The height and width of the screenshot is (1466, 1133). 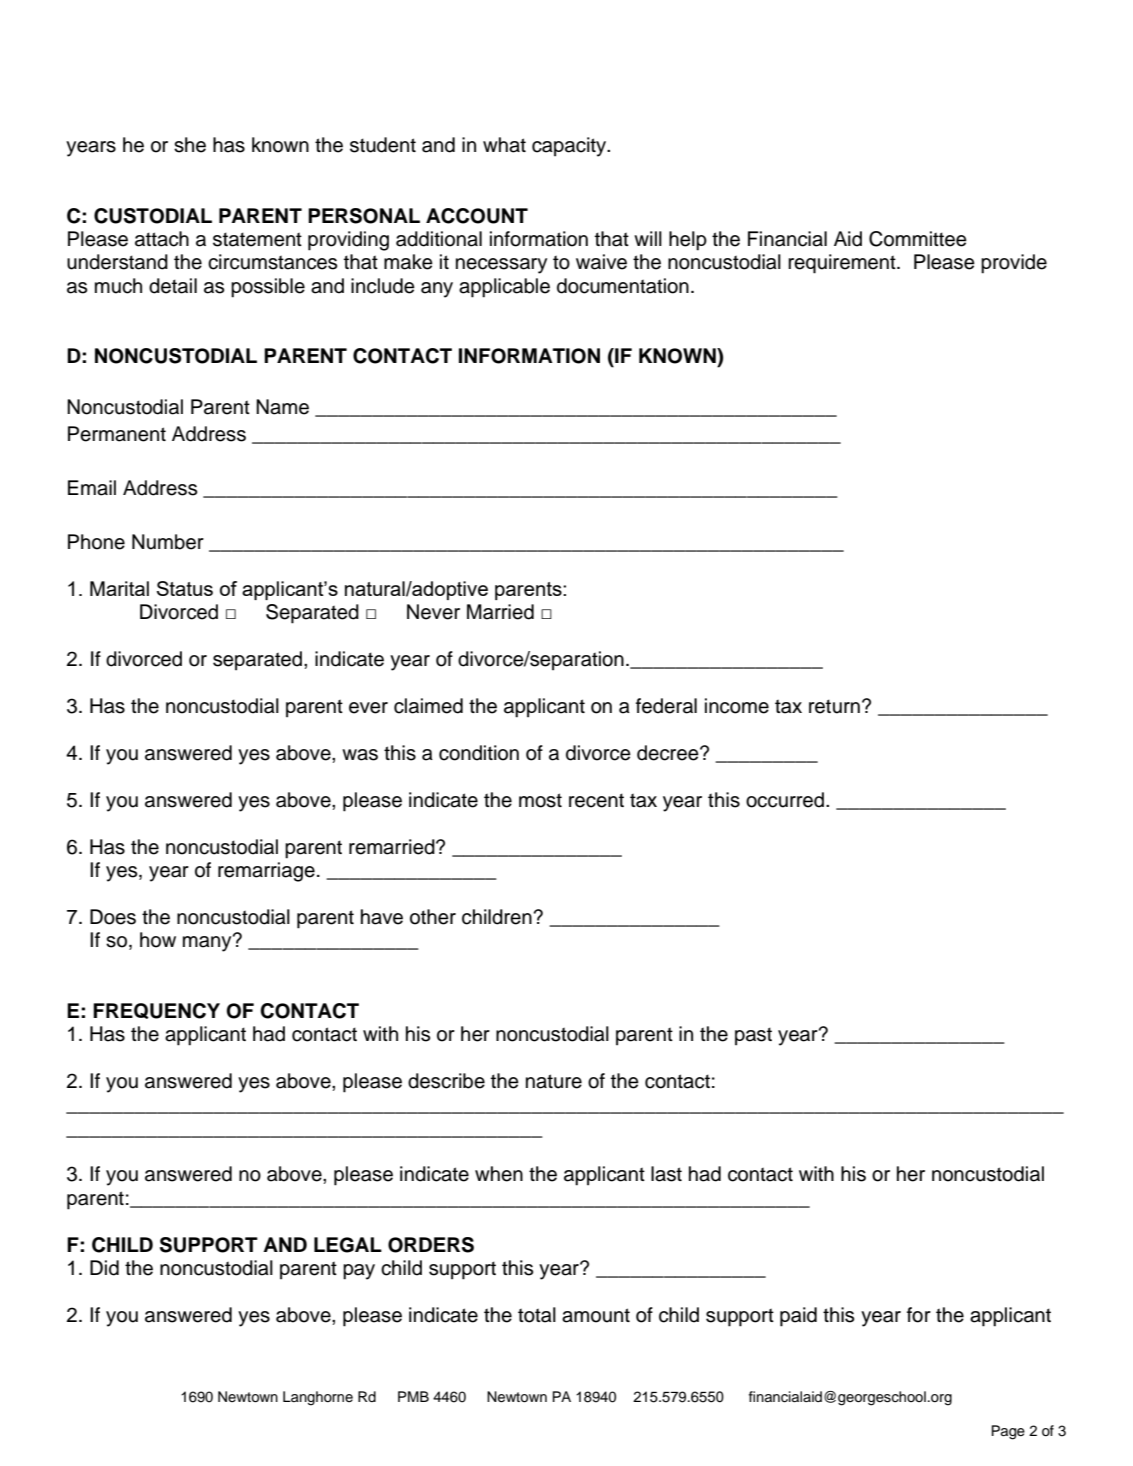 I want to click on she, so click(x=190, y=145).
